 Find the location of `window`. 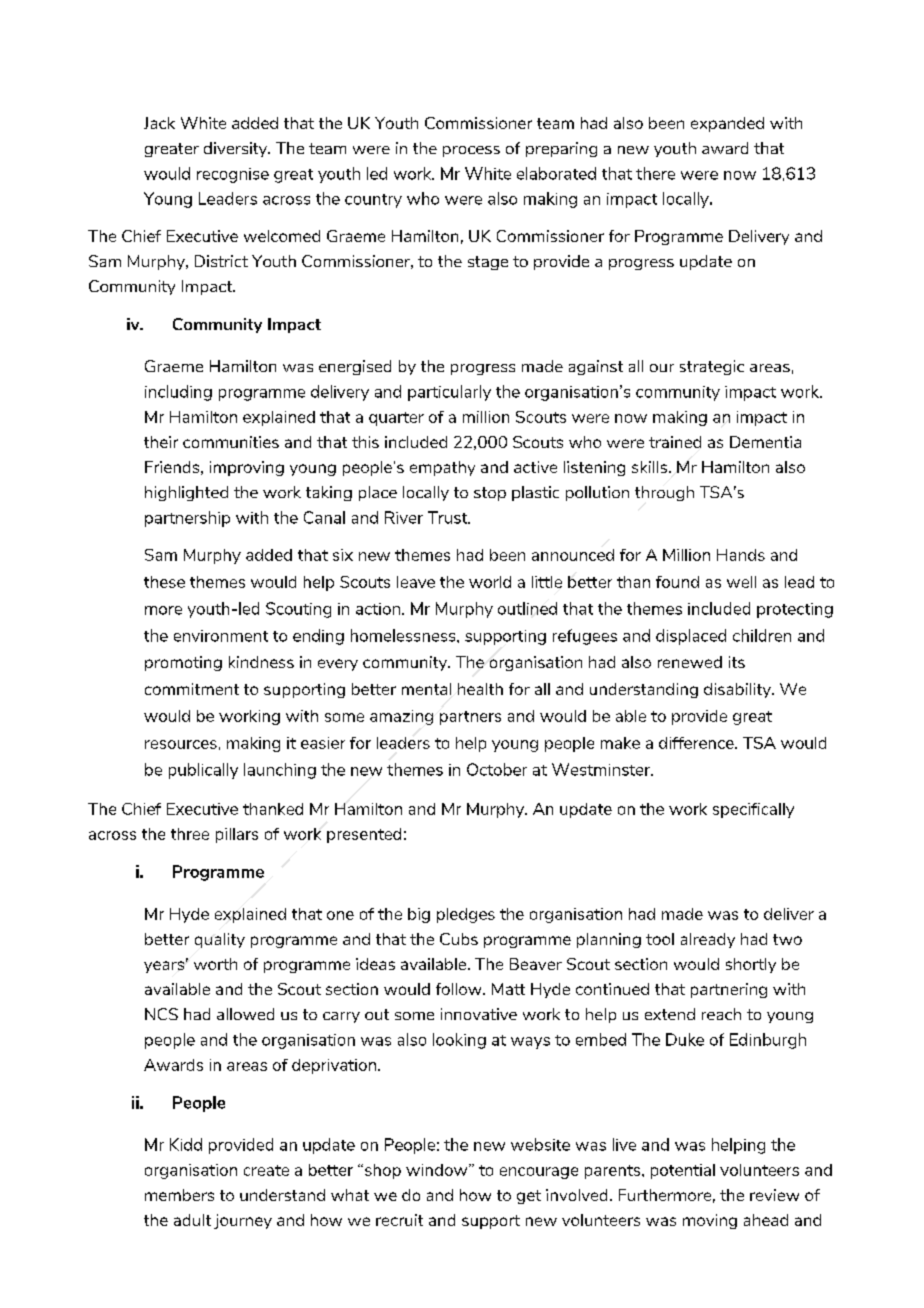

window is located at coordinates (438, 1170).
